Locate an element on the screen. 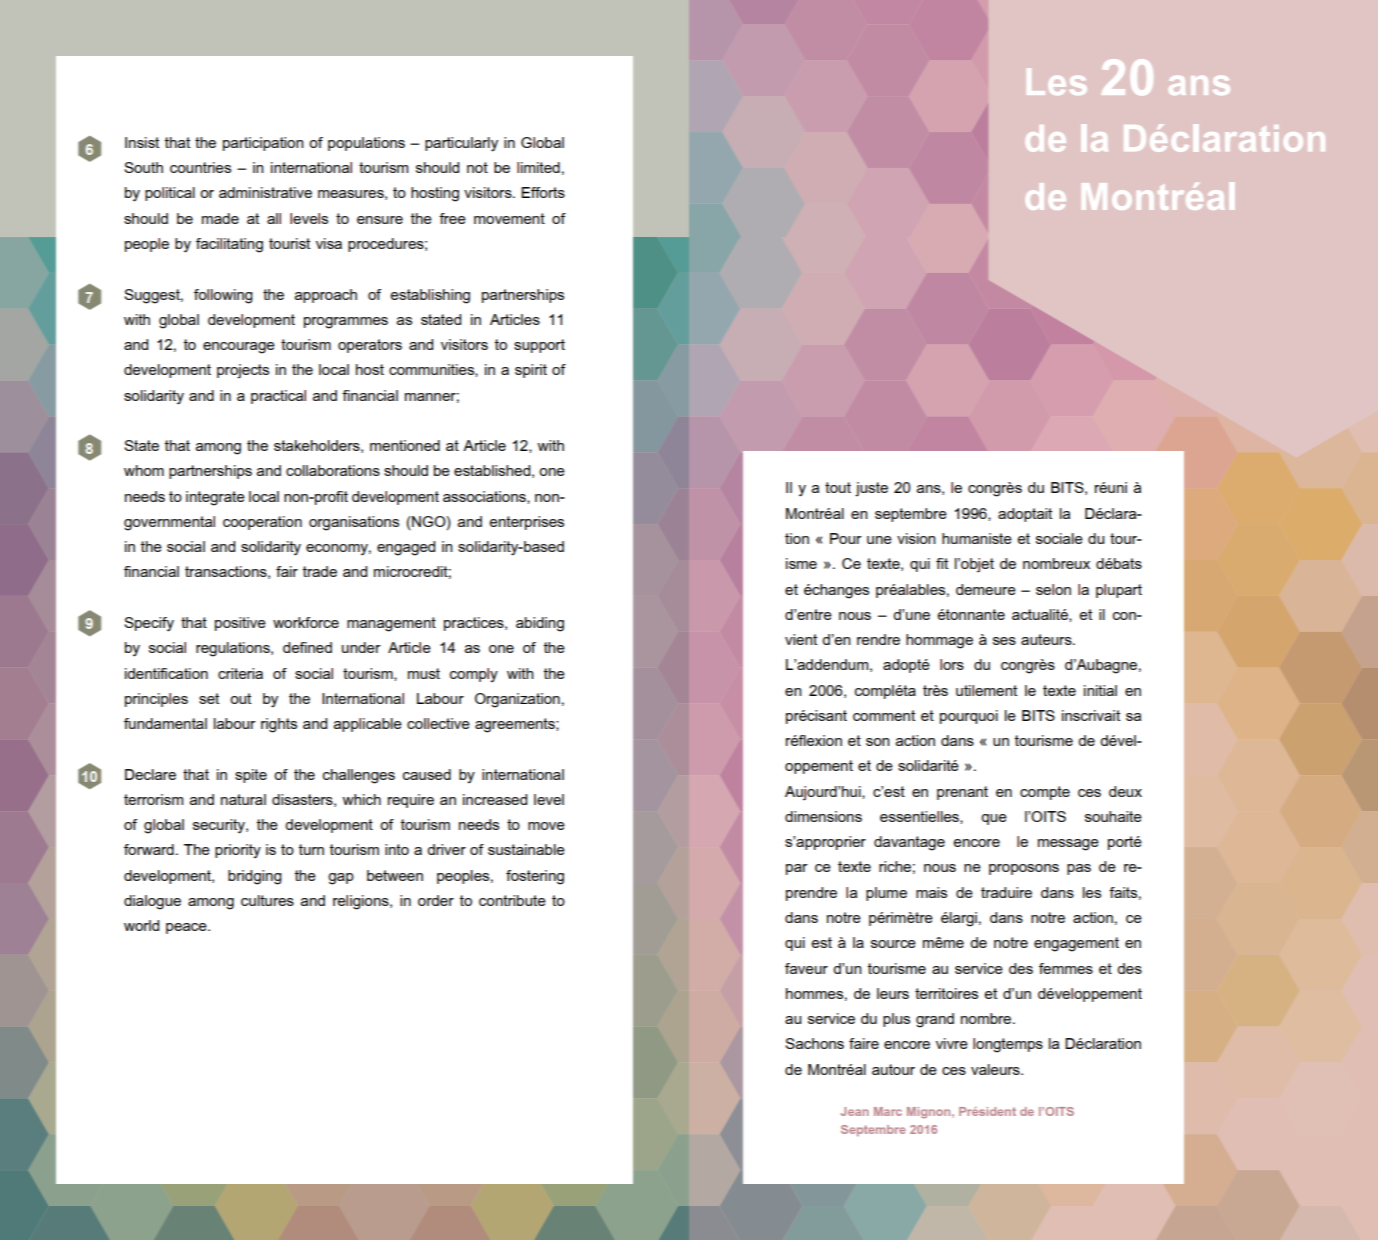 This screenshot has height=1240, width=1378. Efforts is located at coordinates (543, 192).
